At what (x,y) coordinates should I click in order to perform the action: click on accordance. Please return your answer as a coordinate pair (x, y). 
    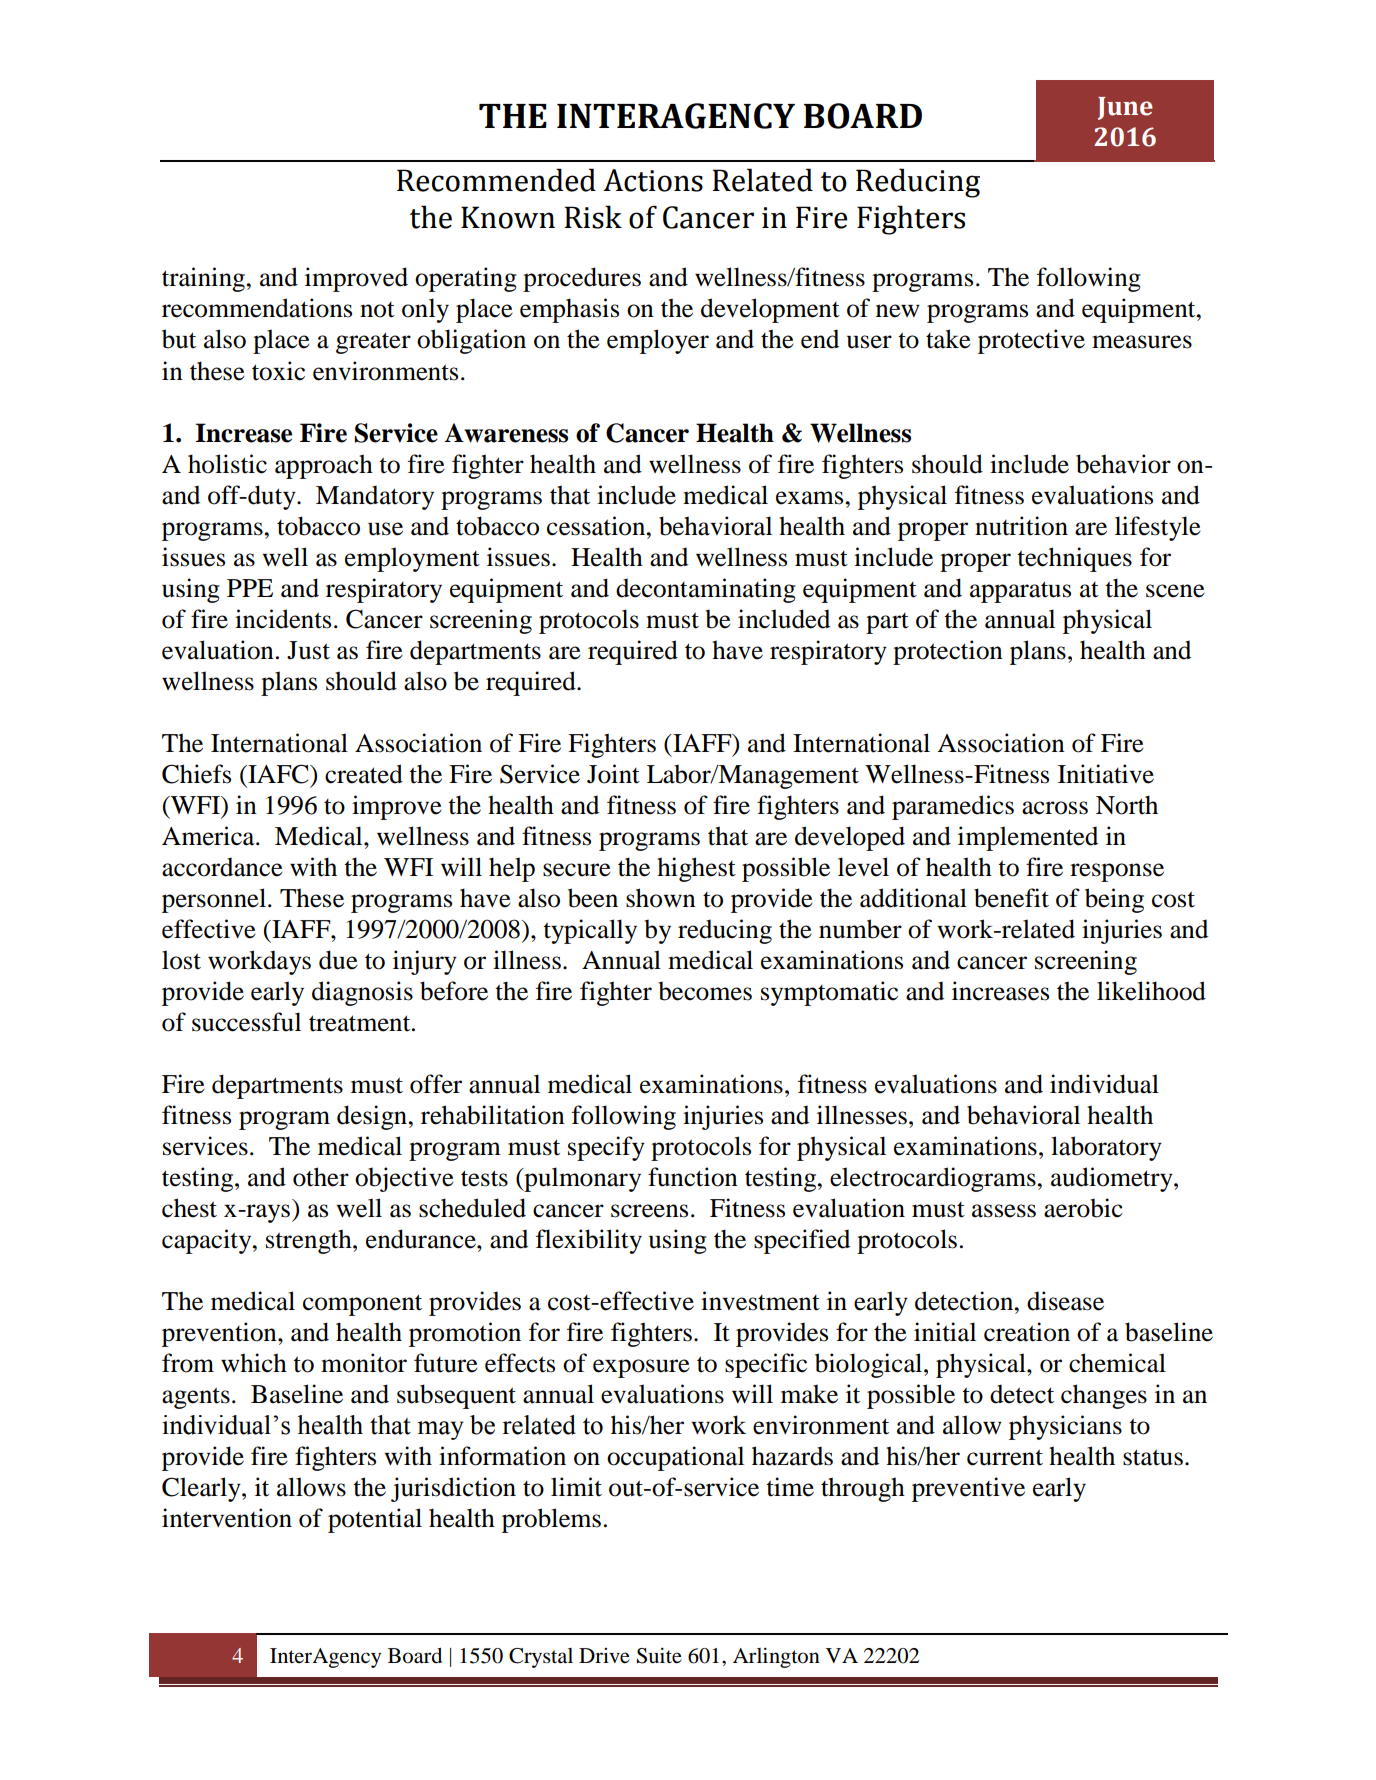
    Looking at the image, I should click on (222, 867).
